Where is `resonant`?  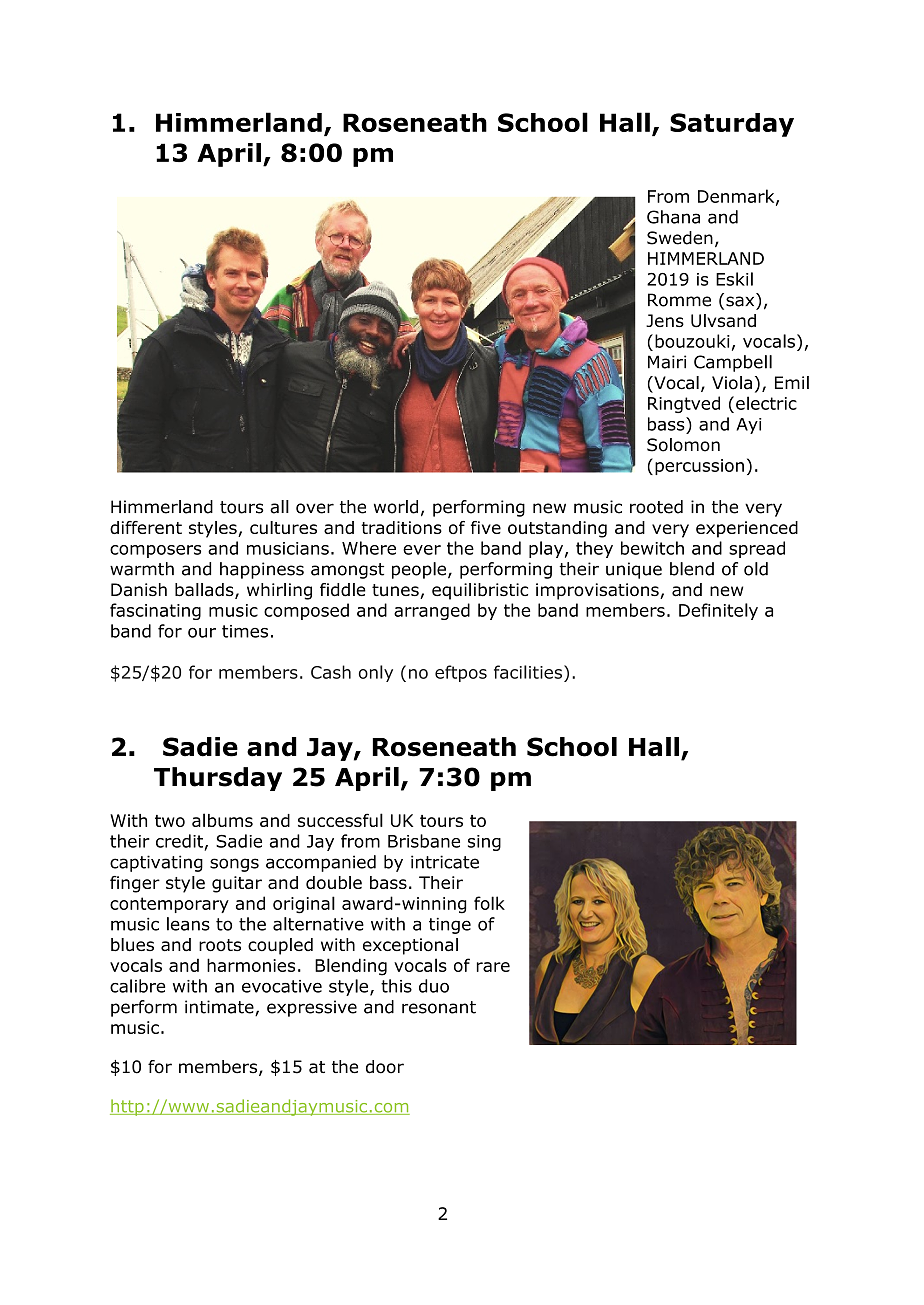 resonant is located at coordinates (439, 1007).
